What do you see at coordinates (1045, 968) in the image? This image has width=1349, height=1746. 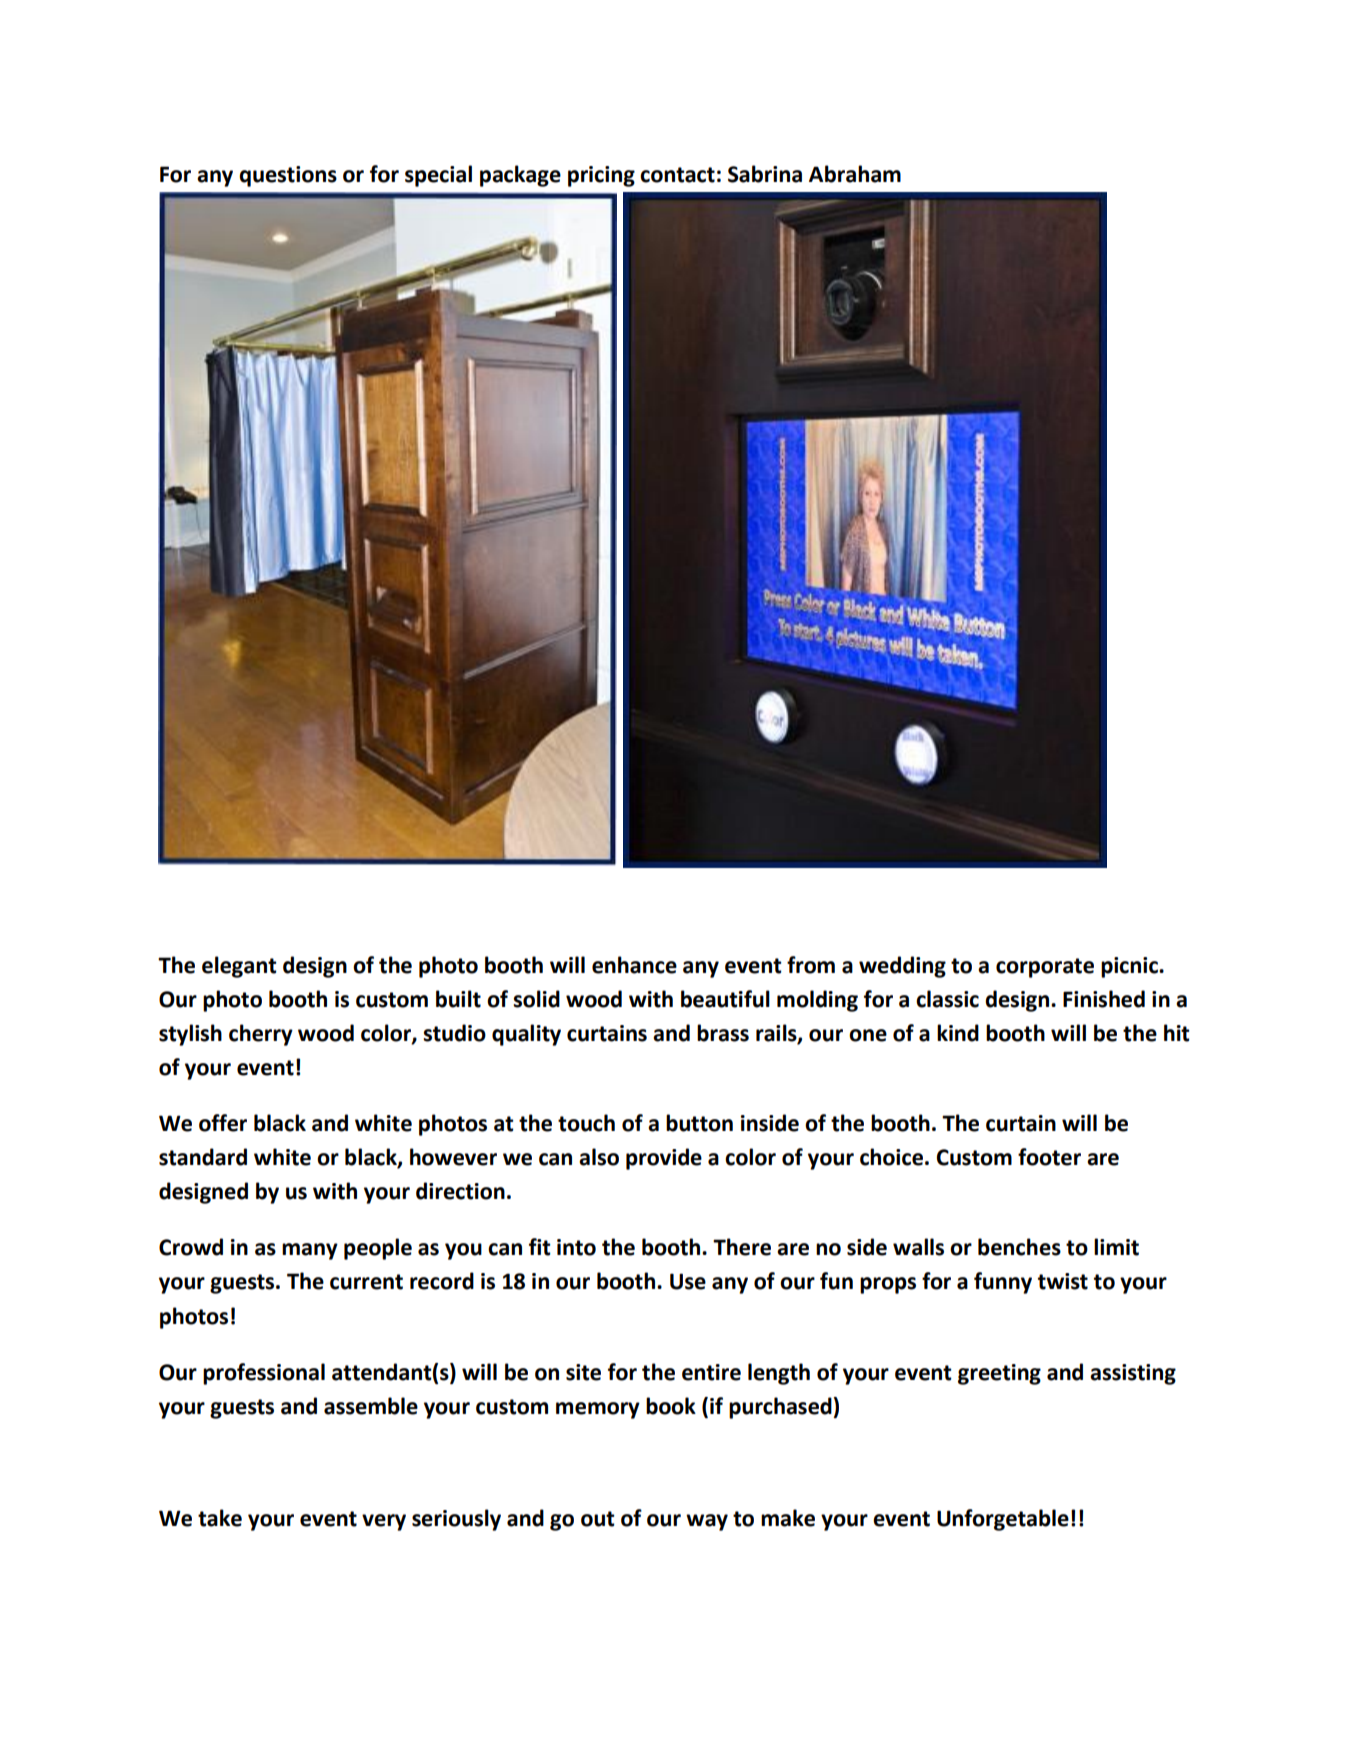 I see `corporate` at bounding box center [1045, 968].
